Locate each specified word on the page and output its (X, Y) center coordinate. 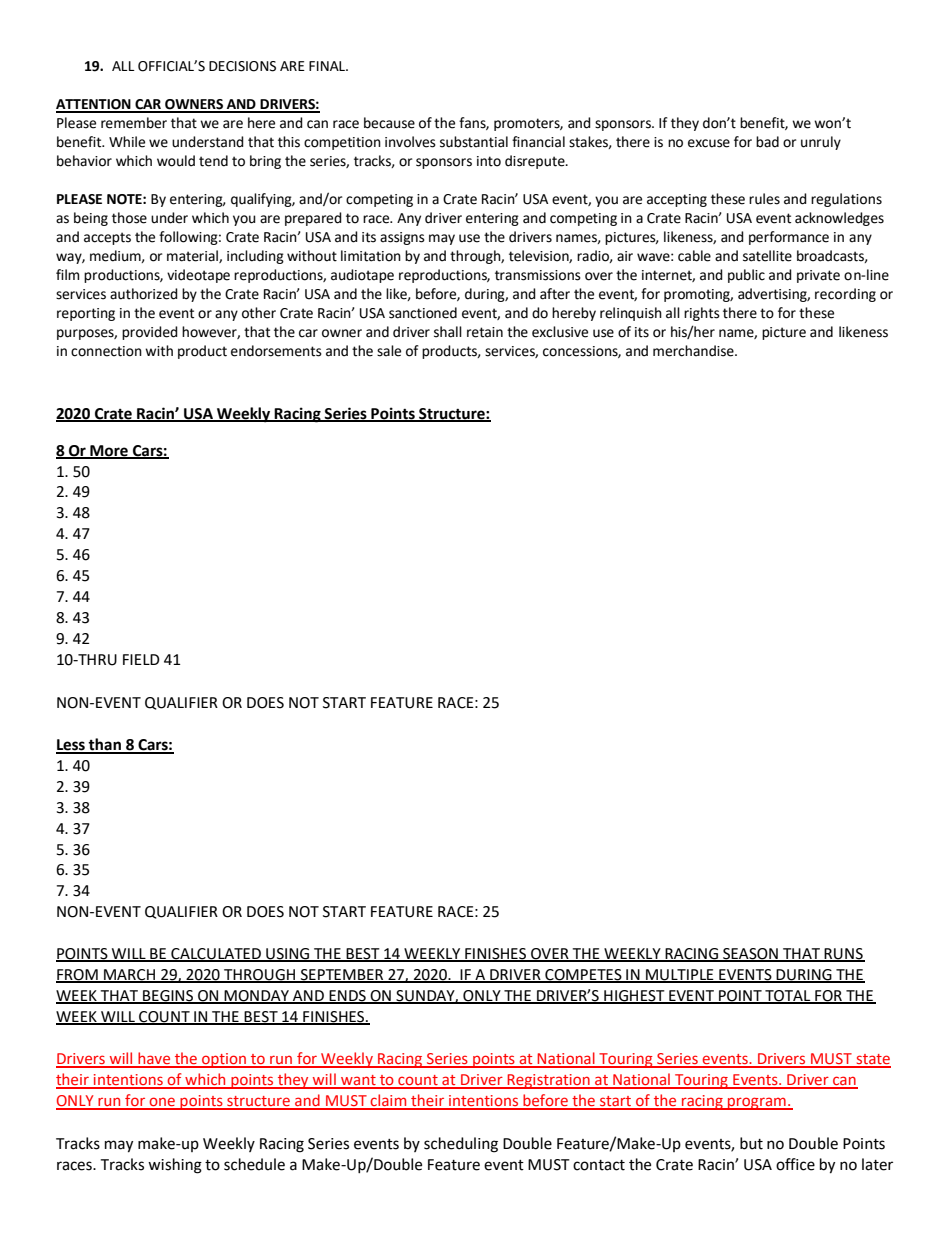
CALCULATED (216, 955)
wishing (175, 1166)
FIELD (141, 659)
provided (150, 333)
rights (702, 314)
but (751, 1143)
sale (389, 351)
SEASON (750, 955)
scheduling (461, 1145)
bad (767, 142)
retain (485, 332)
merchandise (694, 351)
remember (134, 123)
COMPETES (583, 976)
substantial (474, 142)
